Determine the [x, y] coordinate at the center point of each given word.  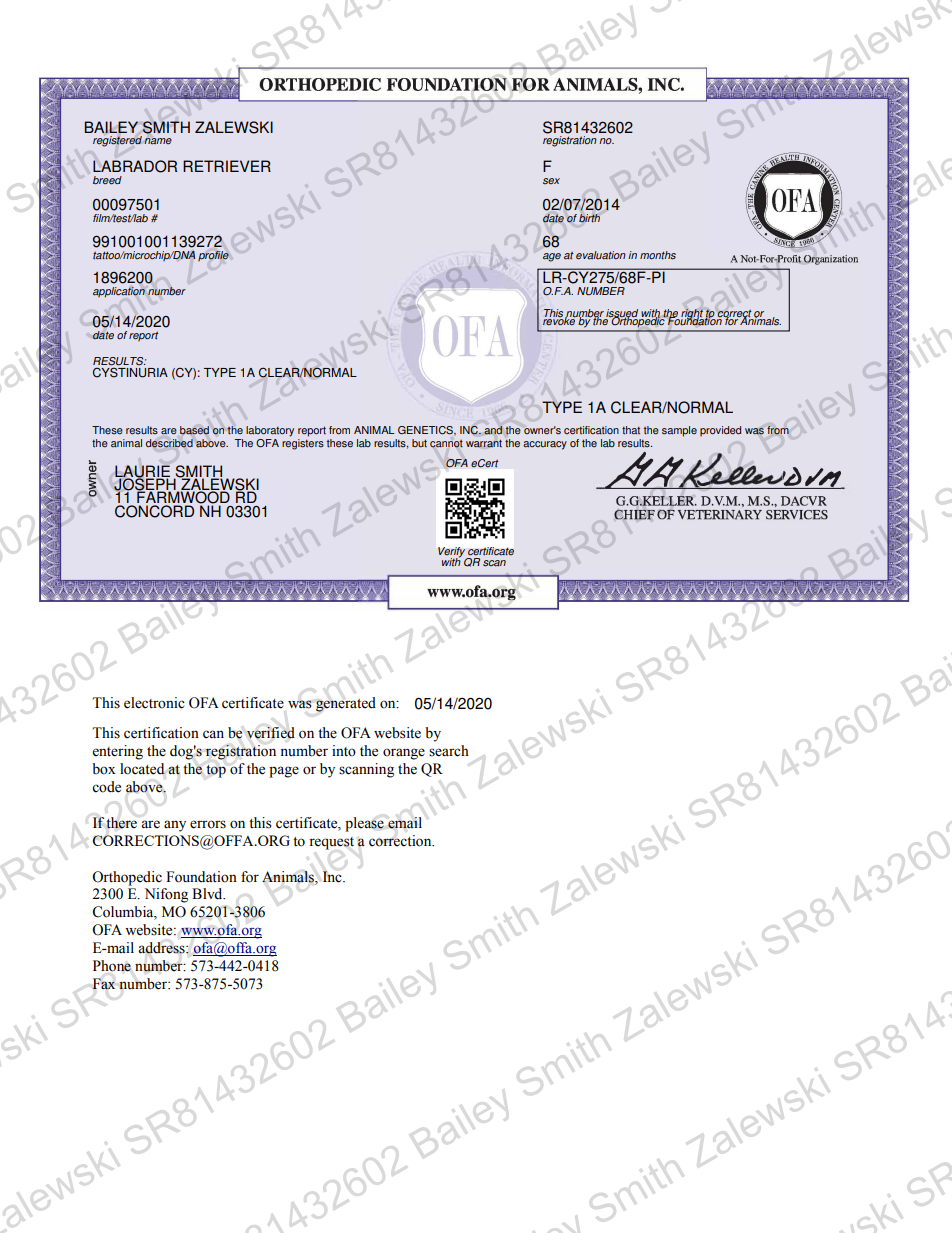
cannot [446, 444]
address [162, 948]
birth [589, 218]
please [364, 824]
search [449, 751]
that [631, 430]
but [419, 443]
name [158, 141]
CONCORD [154, 511]
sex [551, 181]
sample [679, 431]
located [142, 769]
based [194, 430]
